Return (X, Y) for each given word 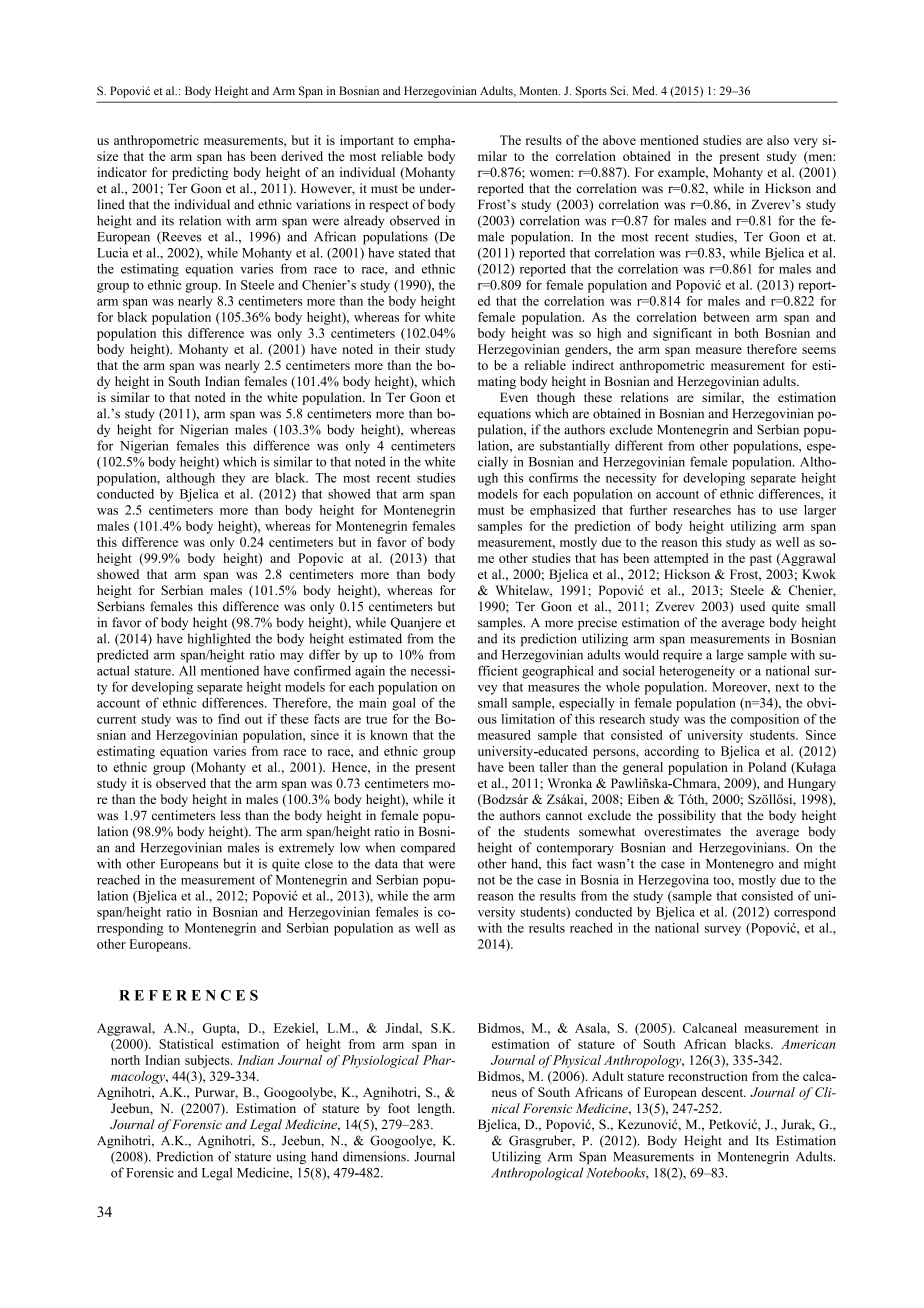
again (370, 672)
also (778, 140)
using (291, 1157)
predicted (123, 656)
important (367, 141)
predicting (200, 173)
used (752, 606)
